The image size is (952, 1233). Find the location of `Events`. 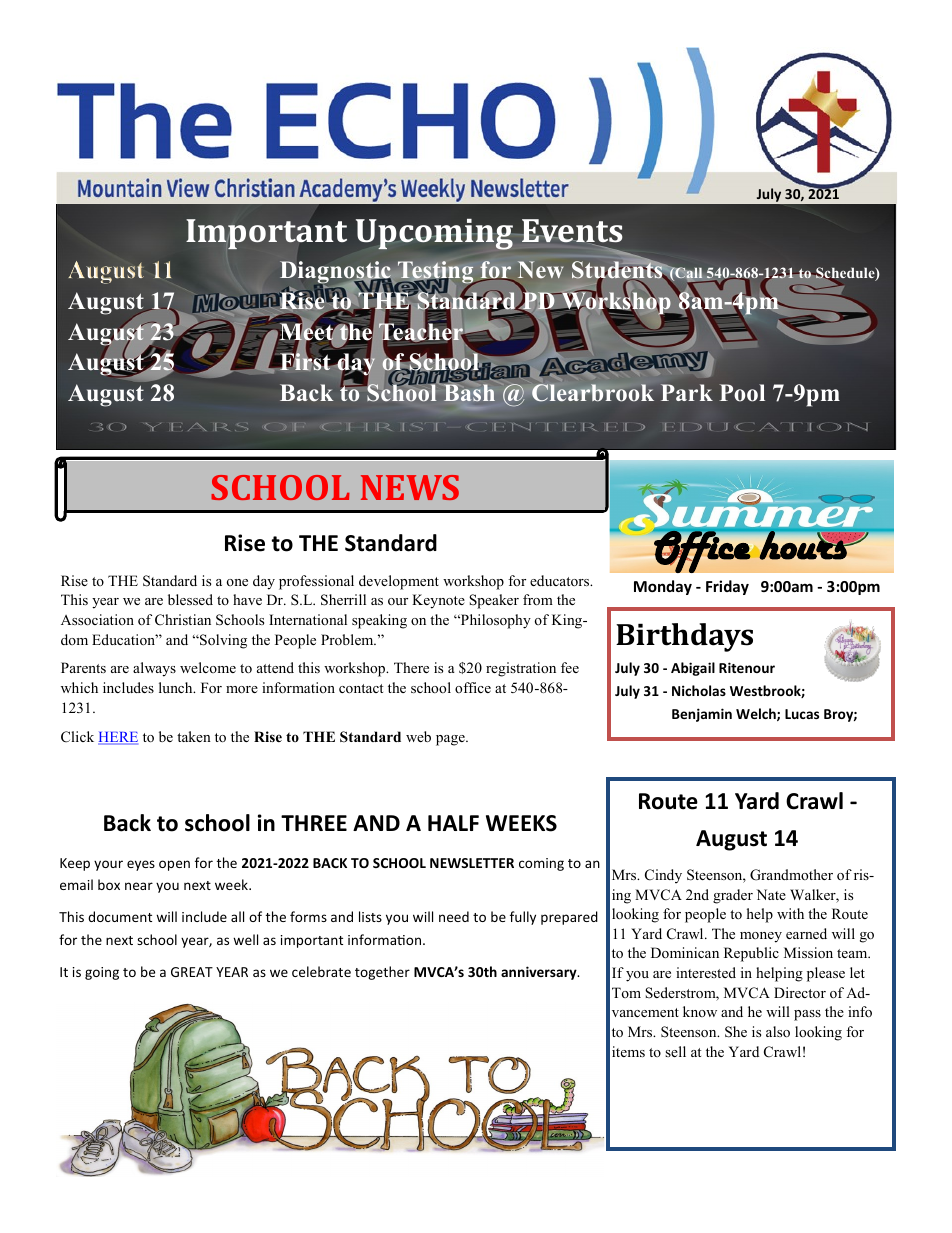

Events is located at coordinates (571, 232).
